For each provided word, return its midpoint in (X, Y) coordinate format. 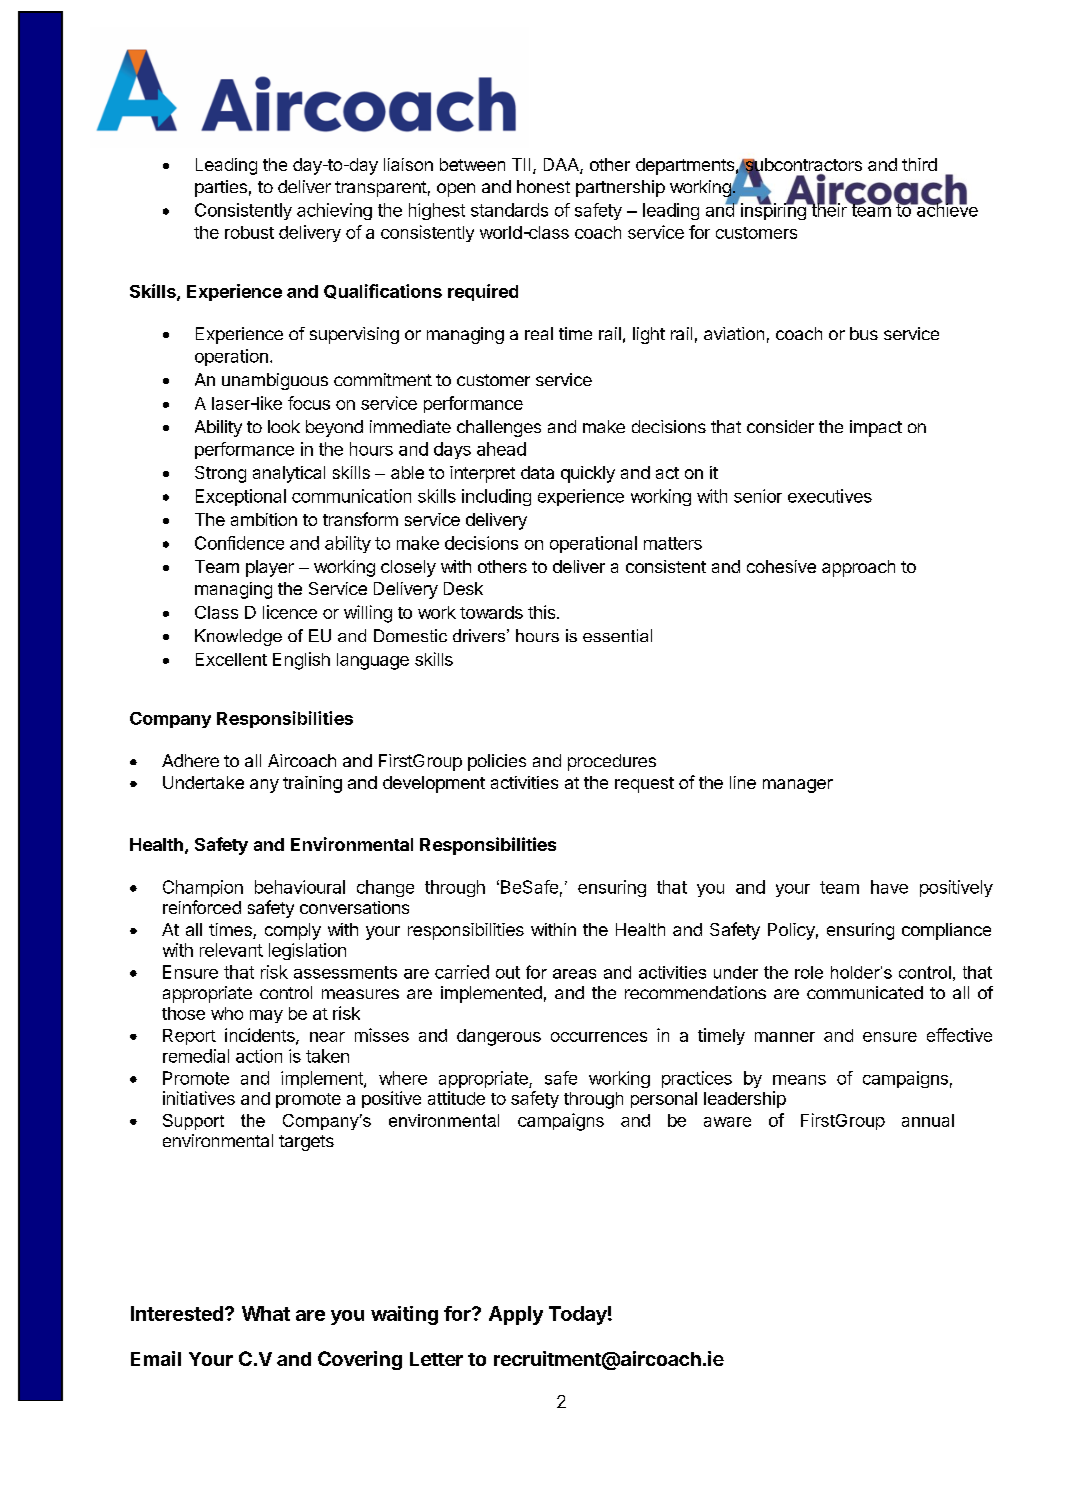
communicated (865, 992)
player (270, 568)
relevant (231, 950)
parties (221, 188)
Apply (516, 1315)
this (543, 612)
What (266, 1313)
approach (858, 568)
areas (574, 974)
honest (543, 186)
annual (928, 1120)
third (919, 164)
